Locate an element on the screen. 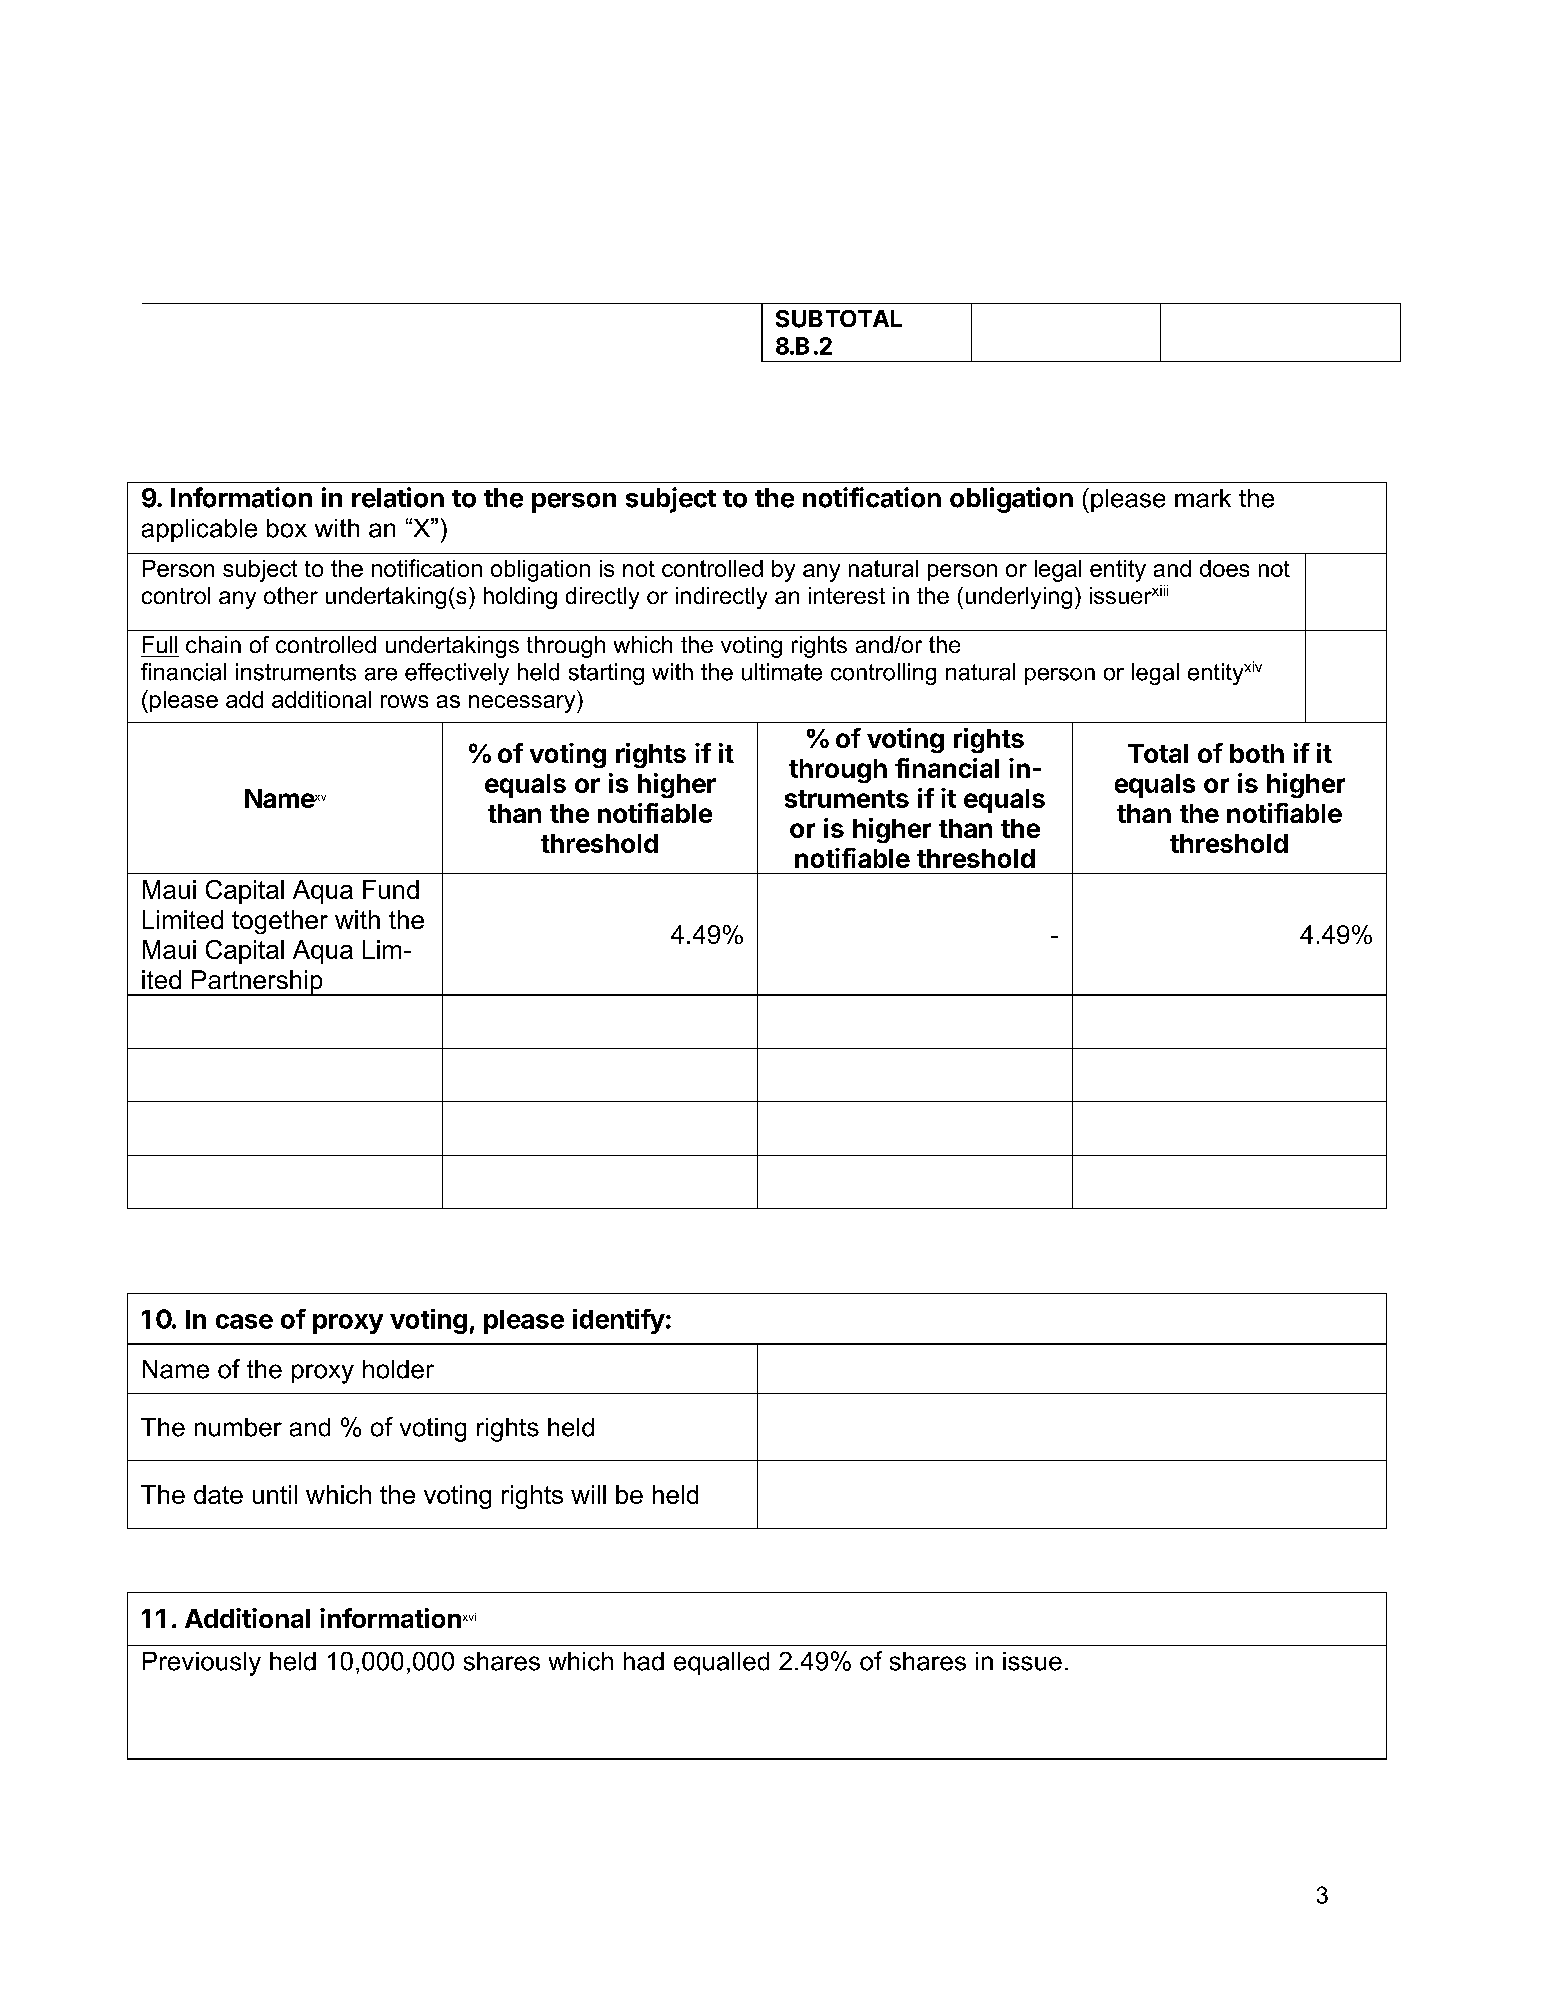 The width and height of the screenshot is (1542, 1996). identify is located at coordinates (619, 1321).
